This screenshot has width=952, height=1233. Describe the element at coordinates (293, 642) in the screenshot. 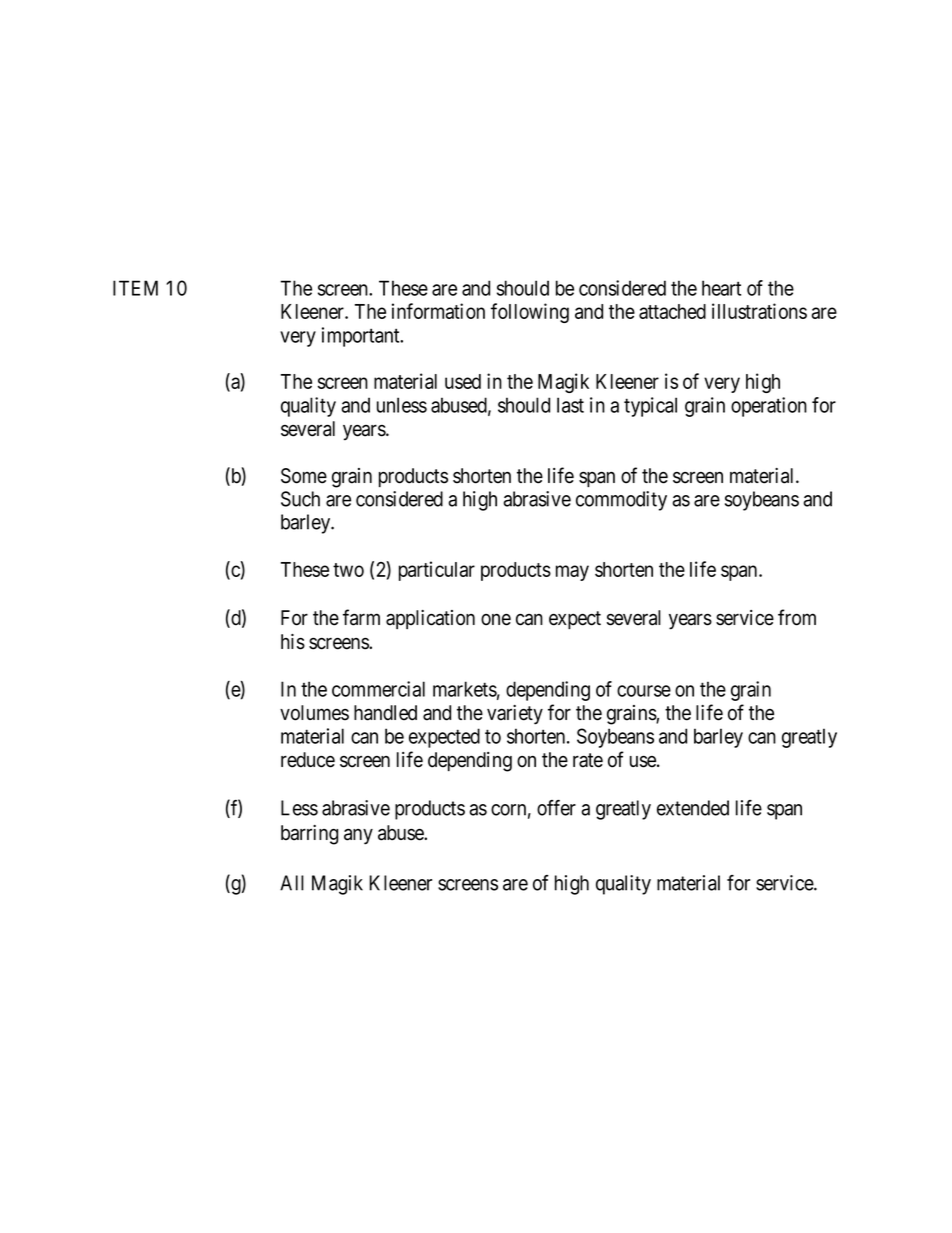

I see `his` at that location.
